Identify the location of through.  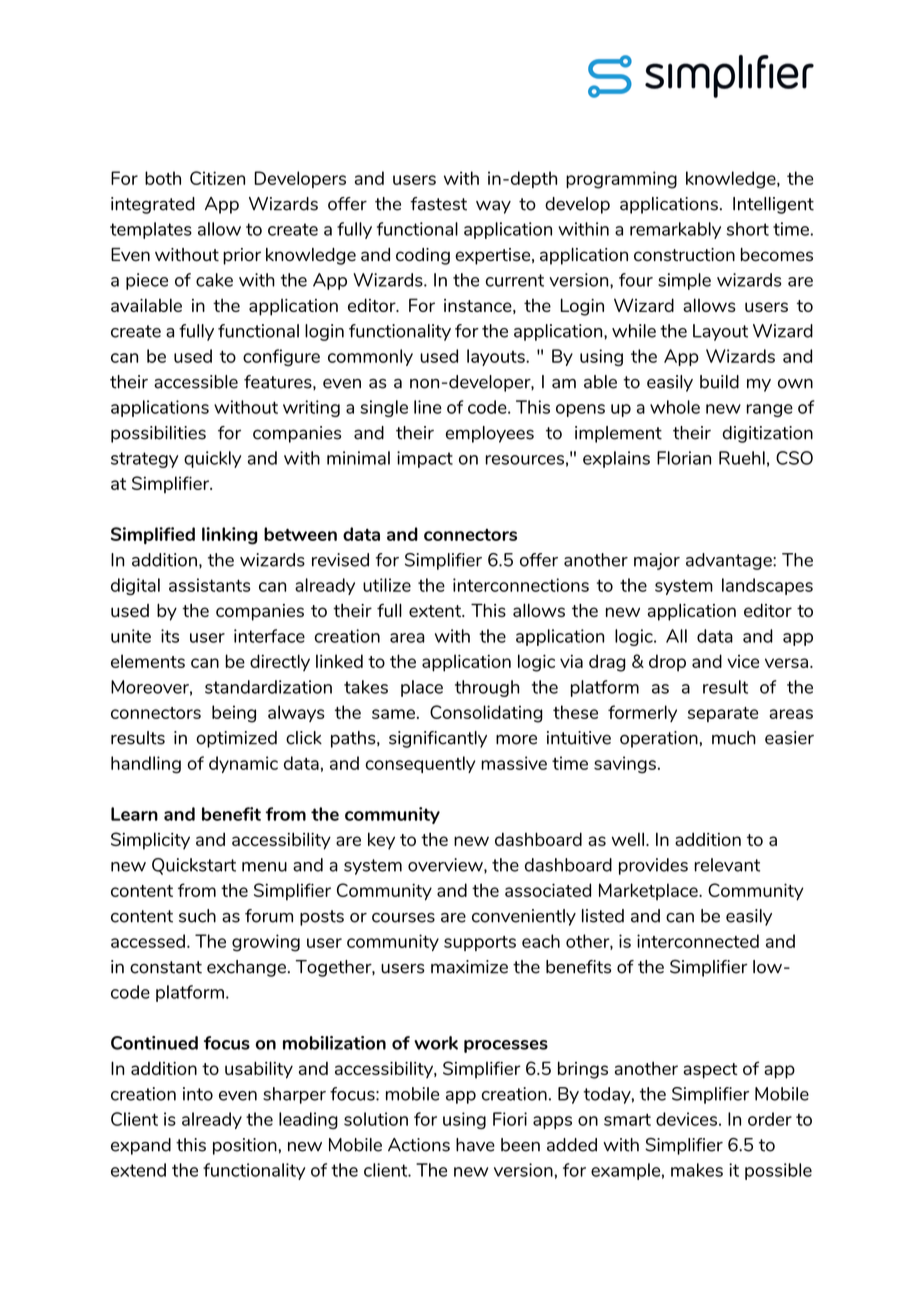
(487, 688).
